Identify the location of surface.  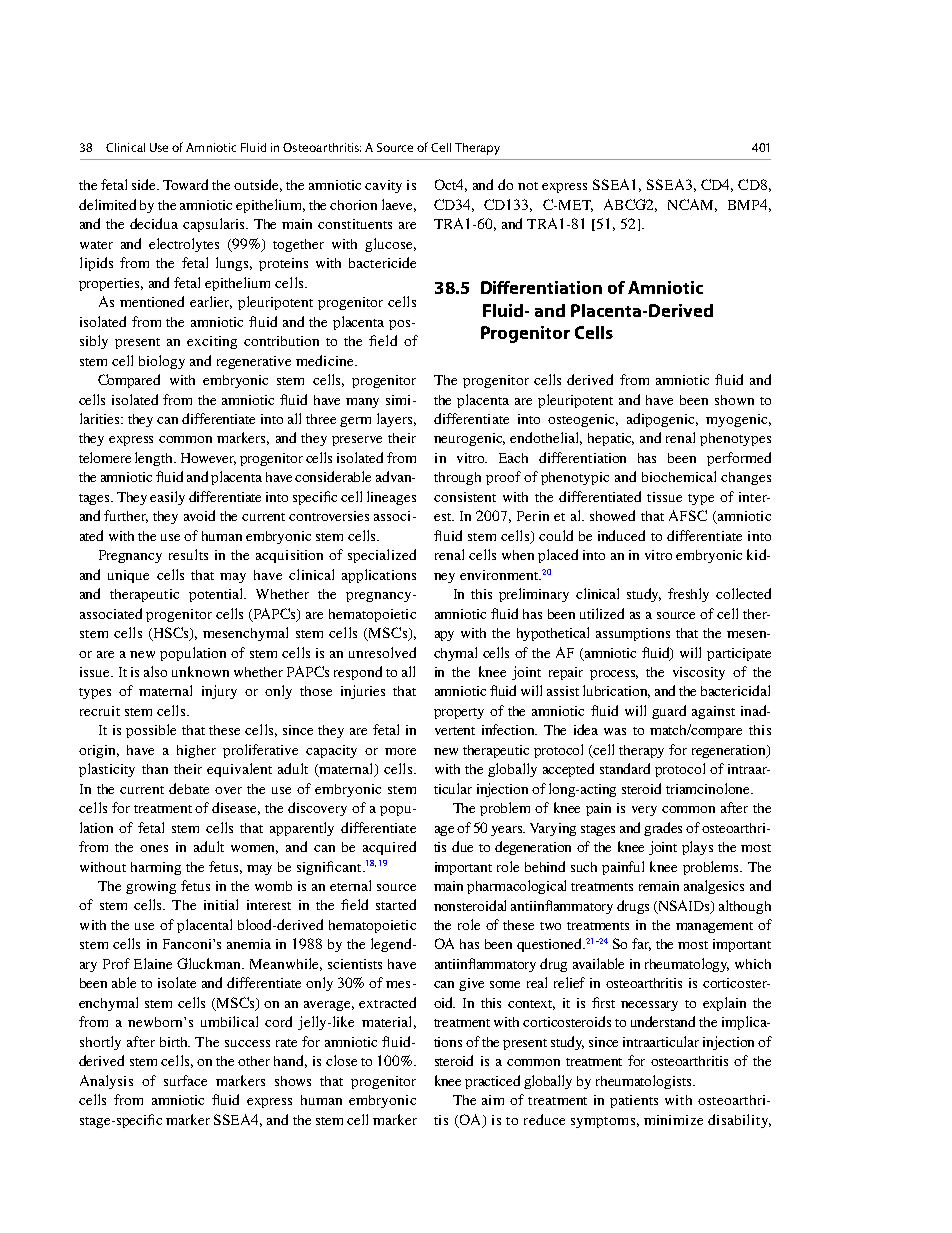
(185, 1080).
